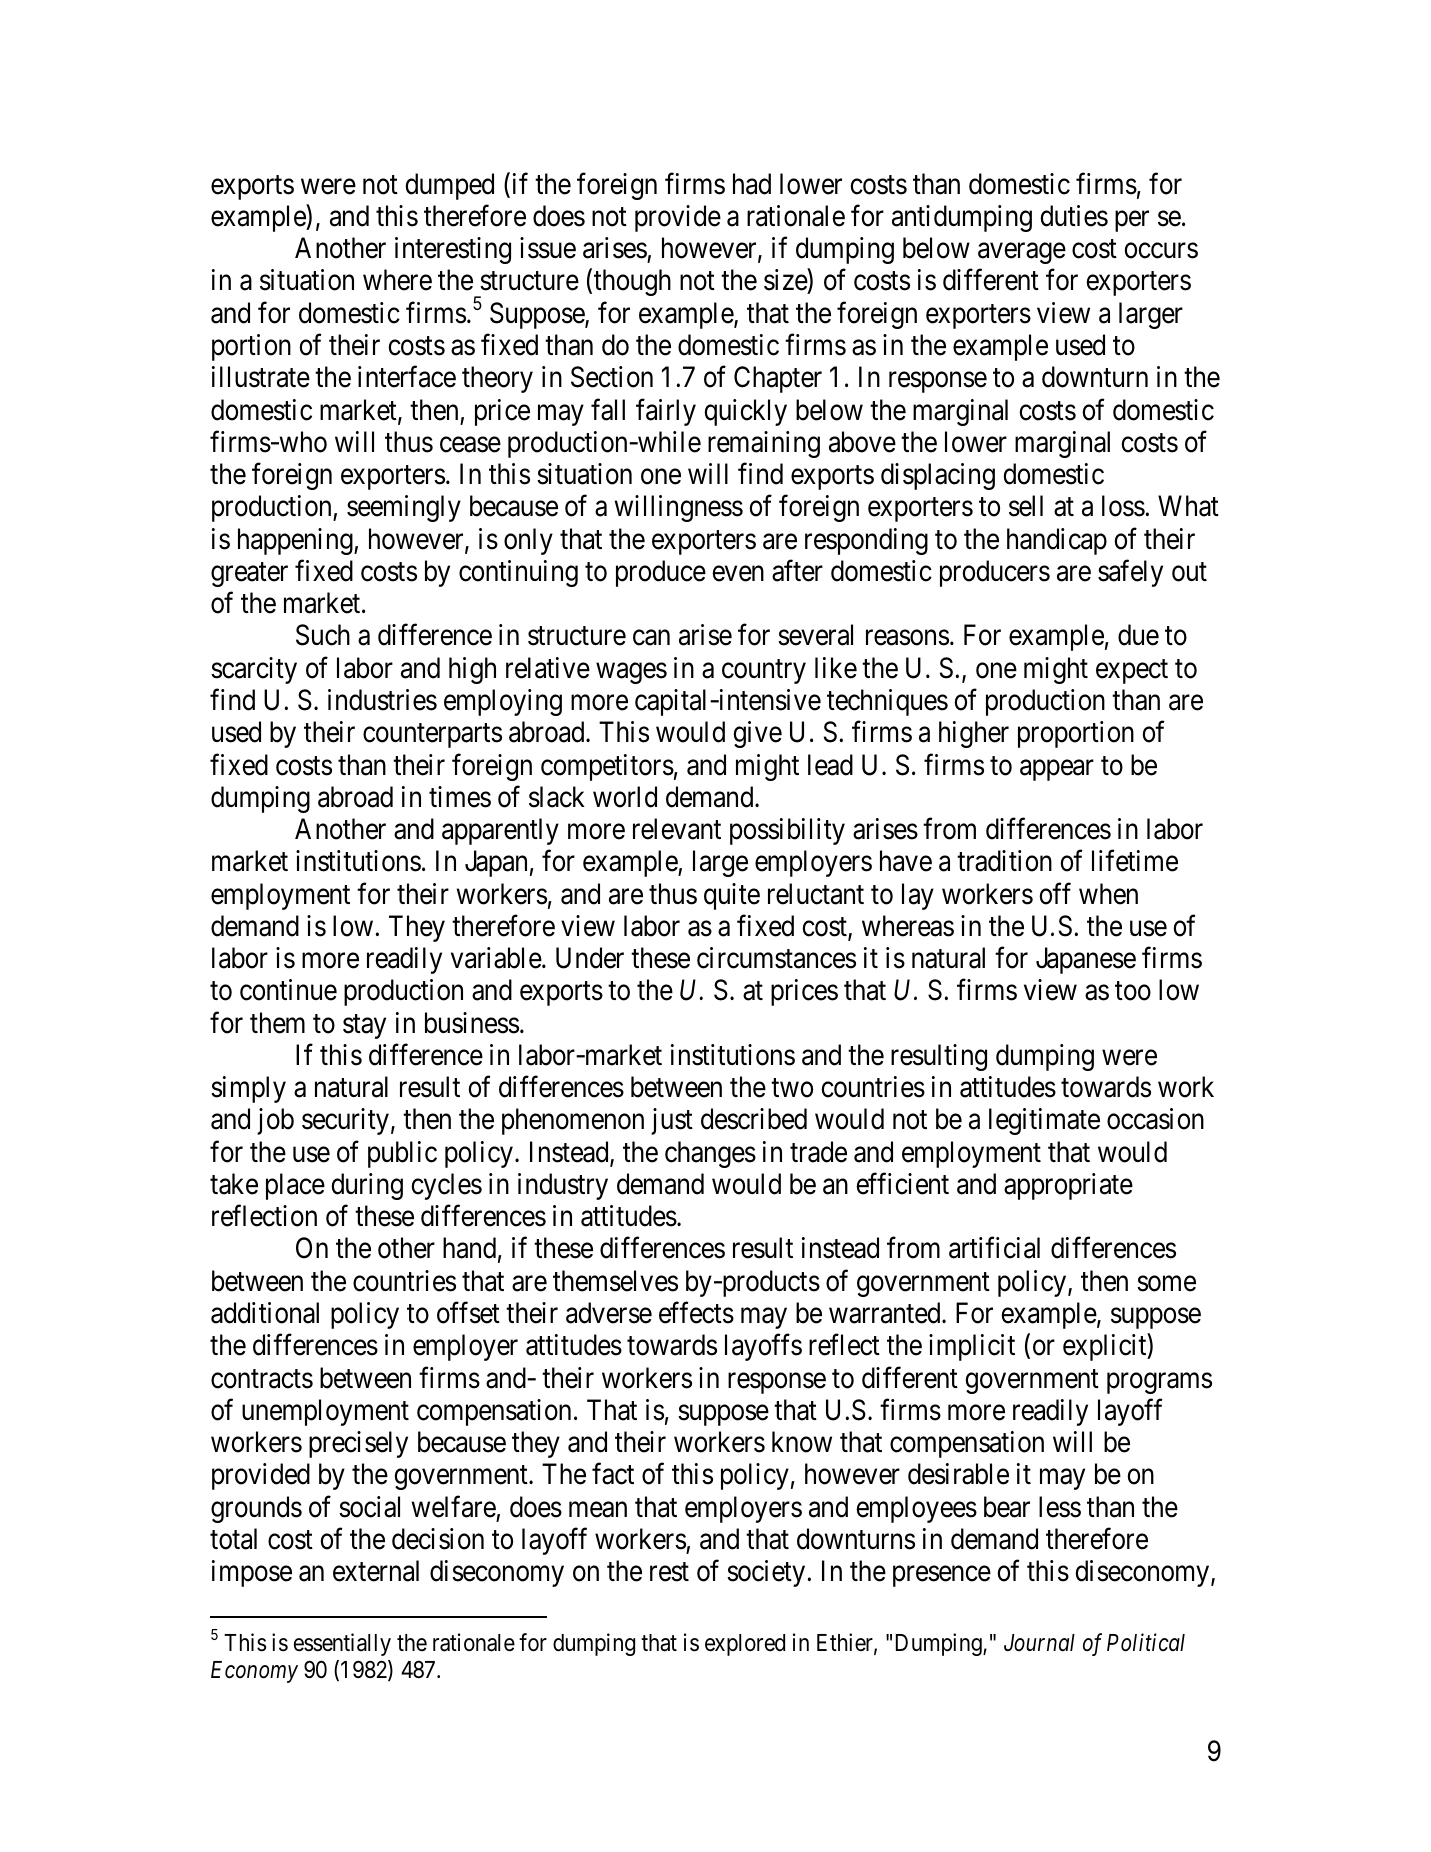  I want to click on when, so click(1108, 894).
